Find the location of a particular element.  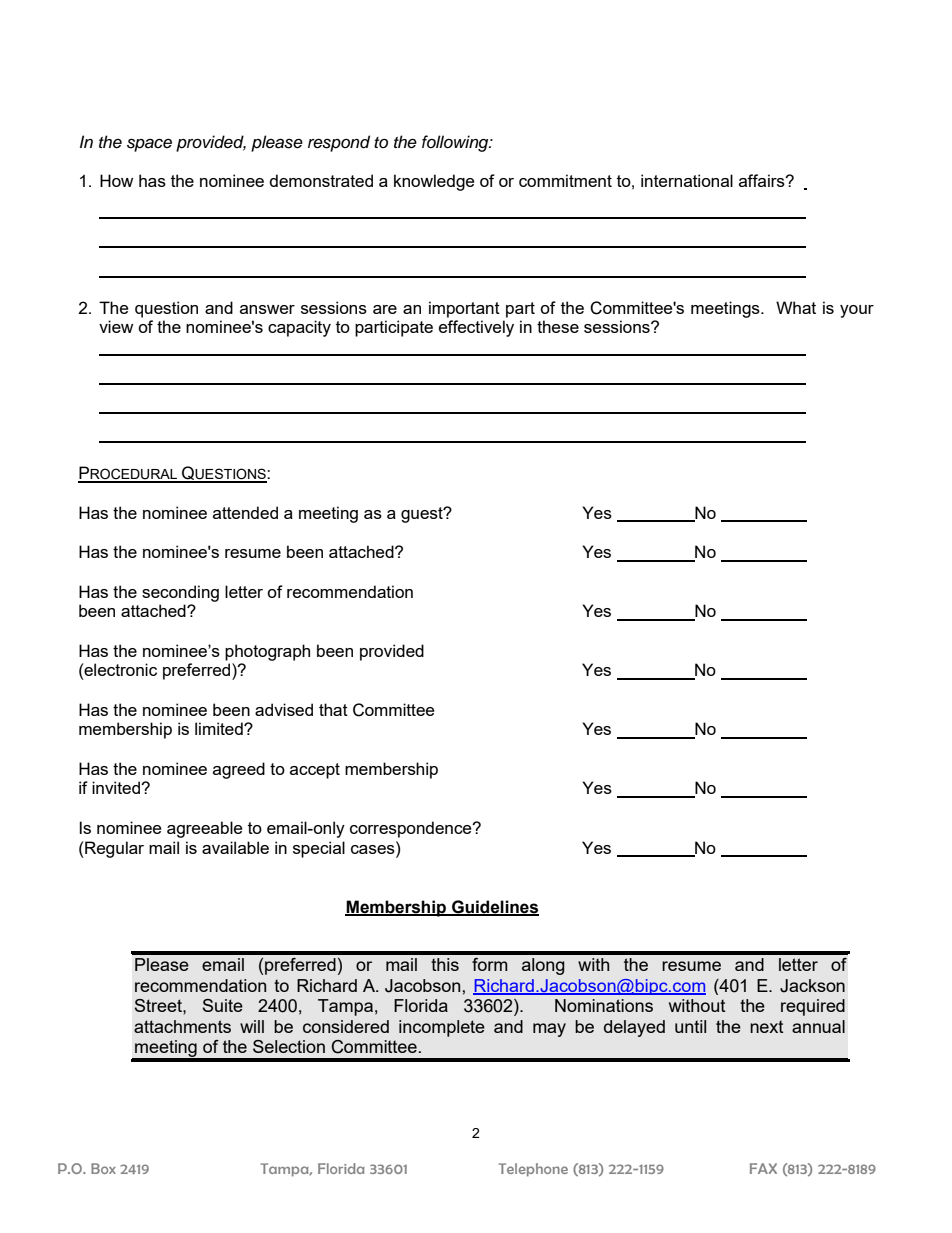

Guidelines is located at coordinates (494, 907).
